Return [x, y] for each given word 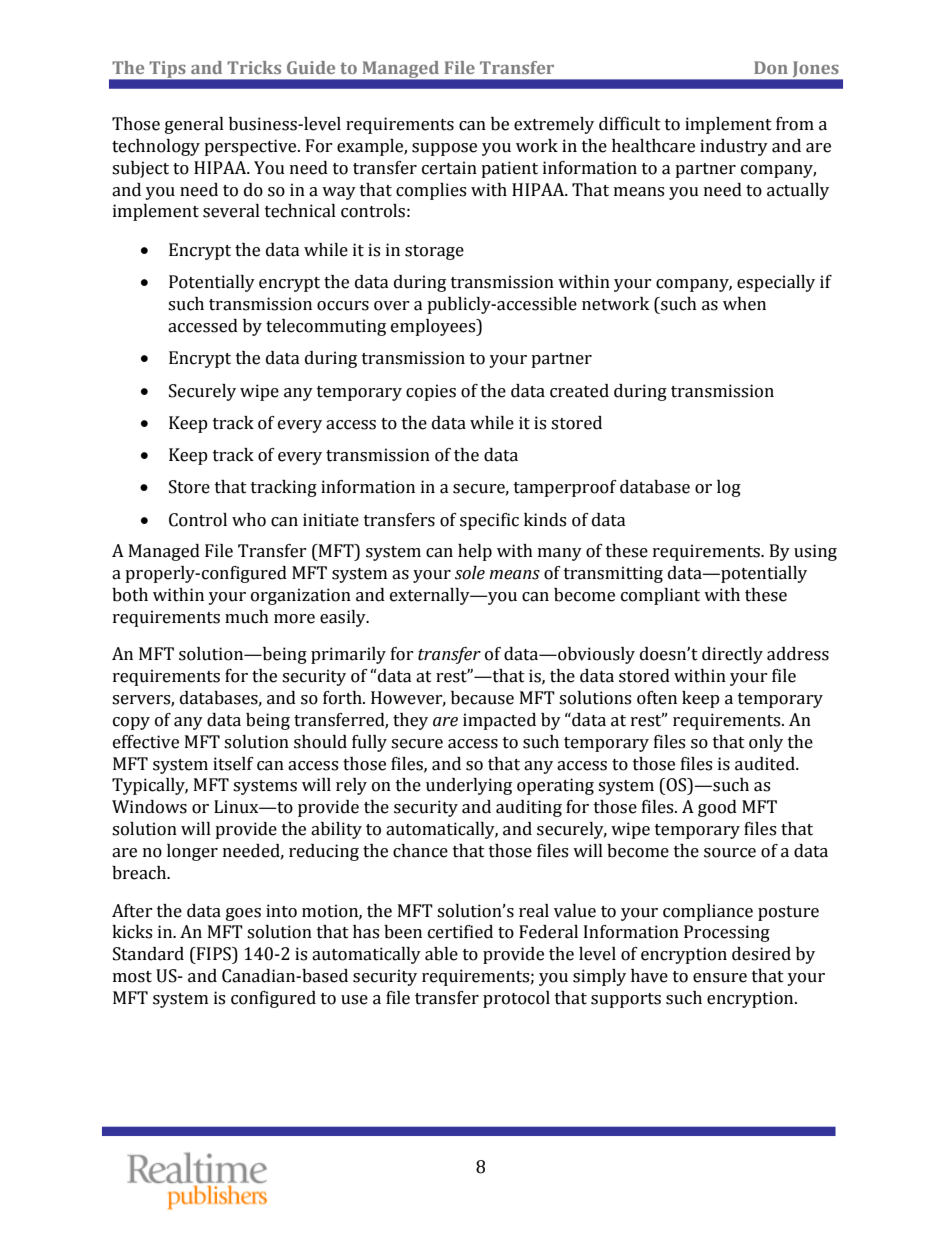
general [194, 125]
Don [771, 67]
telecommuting [326, 327]
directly [732, 655]
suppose [444, 149]
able [441, 954]
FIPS [214, 954]
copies [431, 392]
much [247, 617]
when [744, 304]
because [482, 698]
